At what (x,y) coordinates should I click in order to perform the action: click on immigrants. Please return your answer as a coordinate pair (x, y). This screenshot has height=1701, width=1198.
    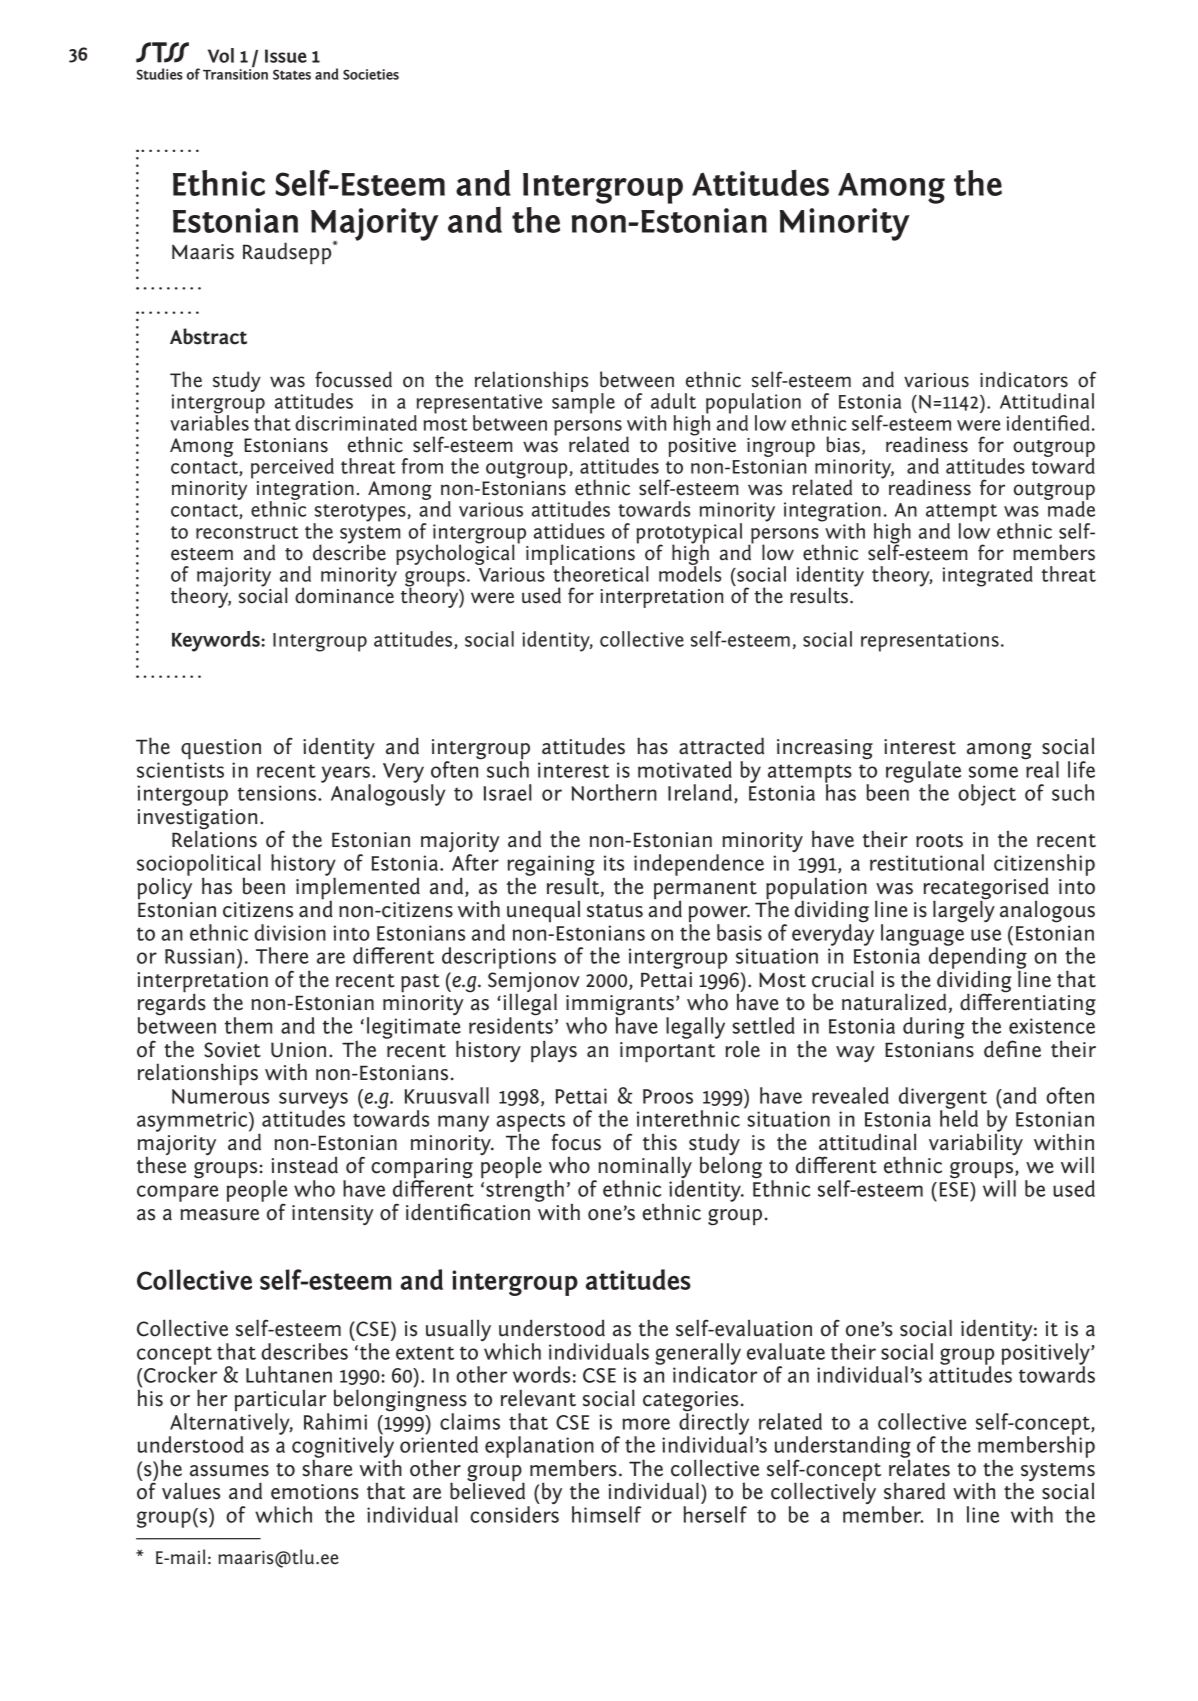
    Looking at the image, I should click on (620, 1006).
